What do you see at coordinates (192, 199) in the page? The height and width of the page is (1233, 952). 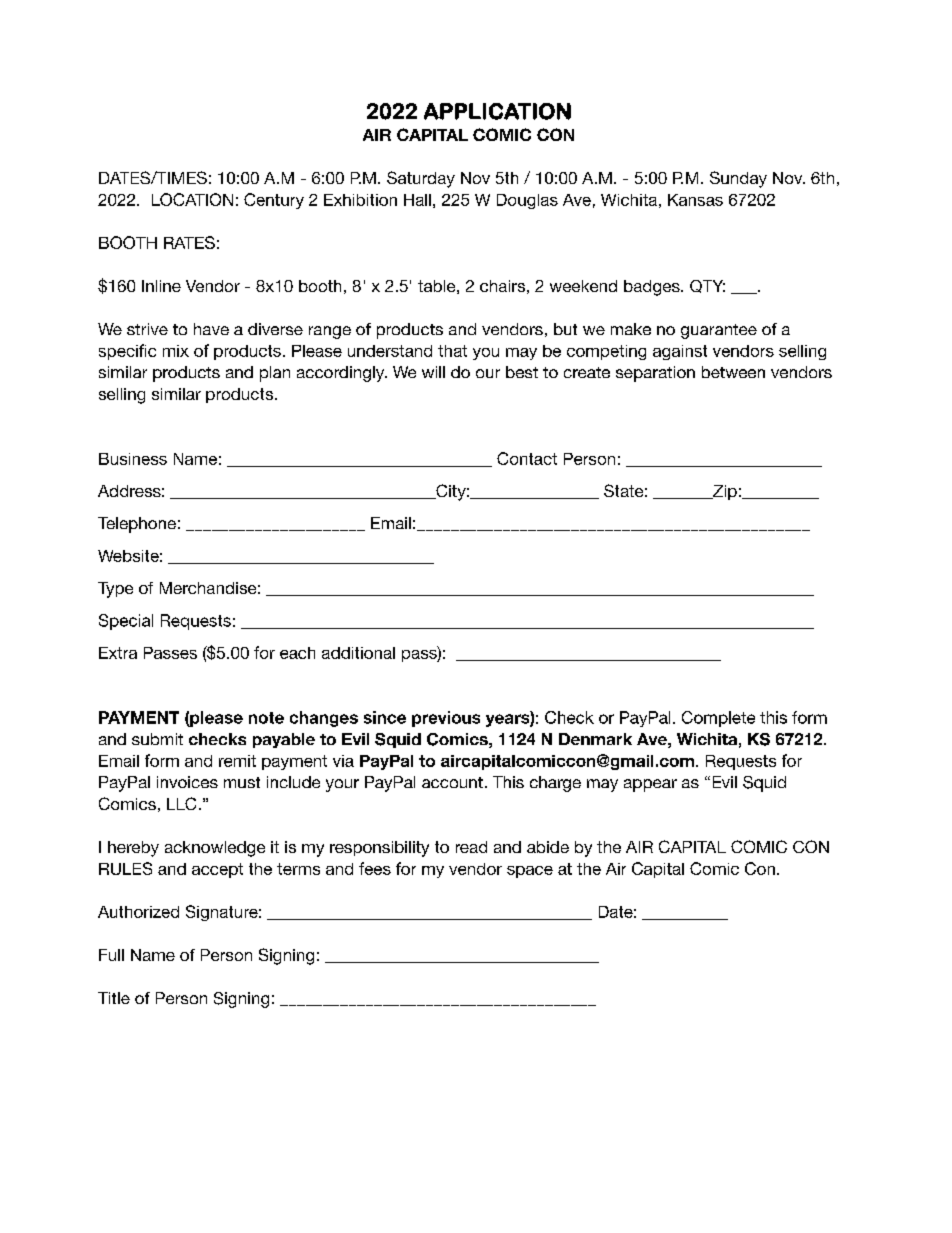 I see `LOCATION` at bounding box center [192, 199].
